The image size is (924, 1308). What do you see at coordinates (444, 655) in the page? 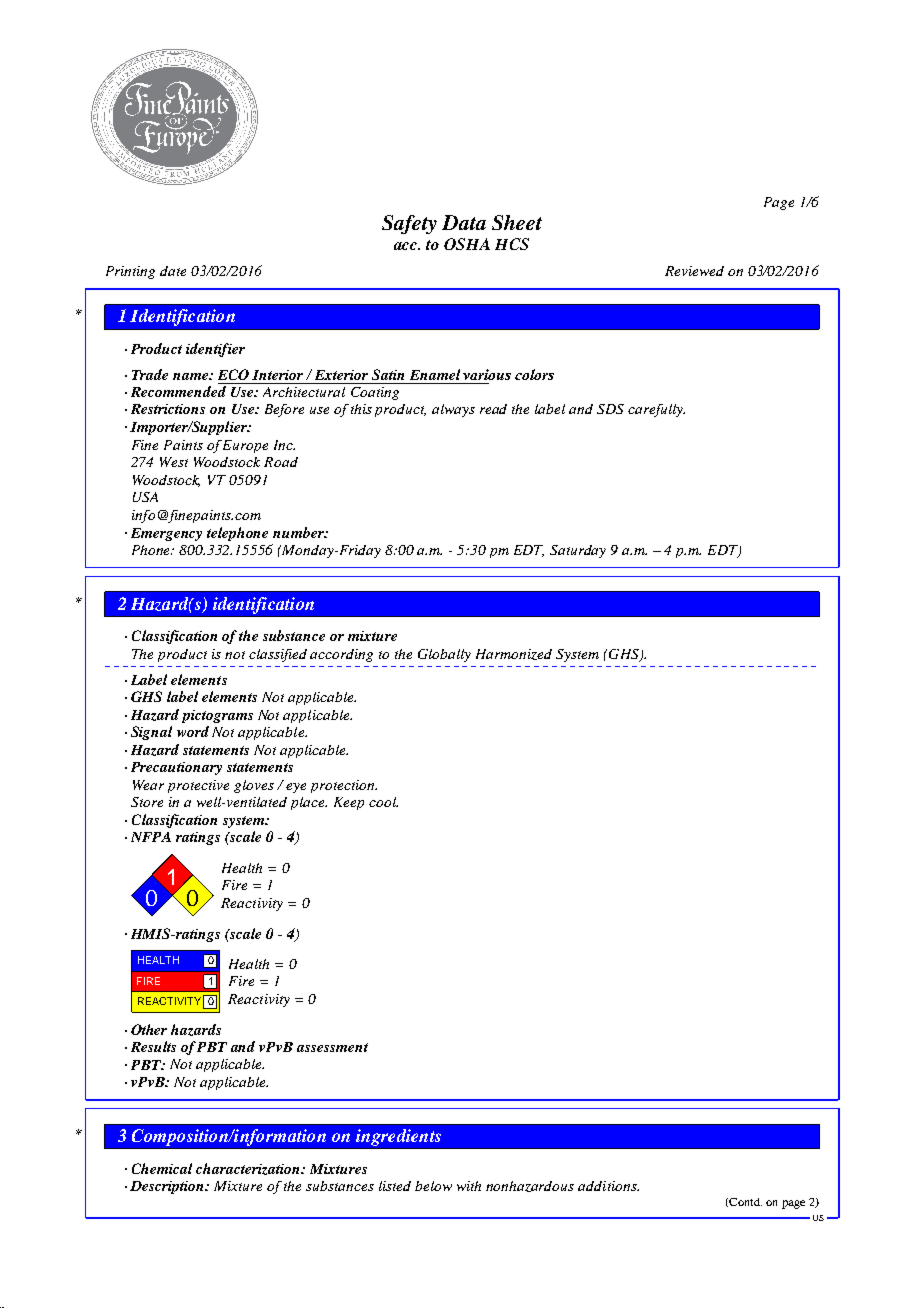
I see `Globally` at bounding box center [444, 655].
